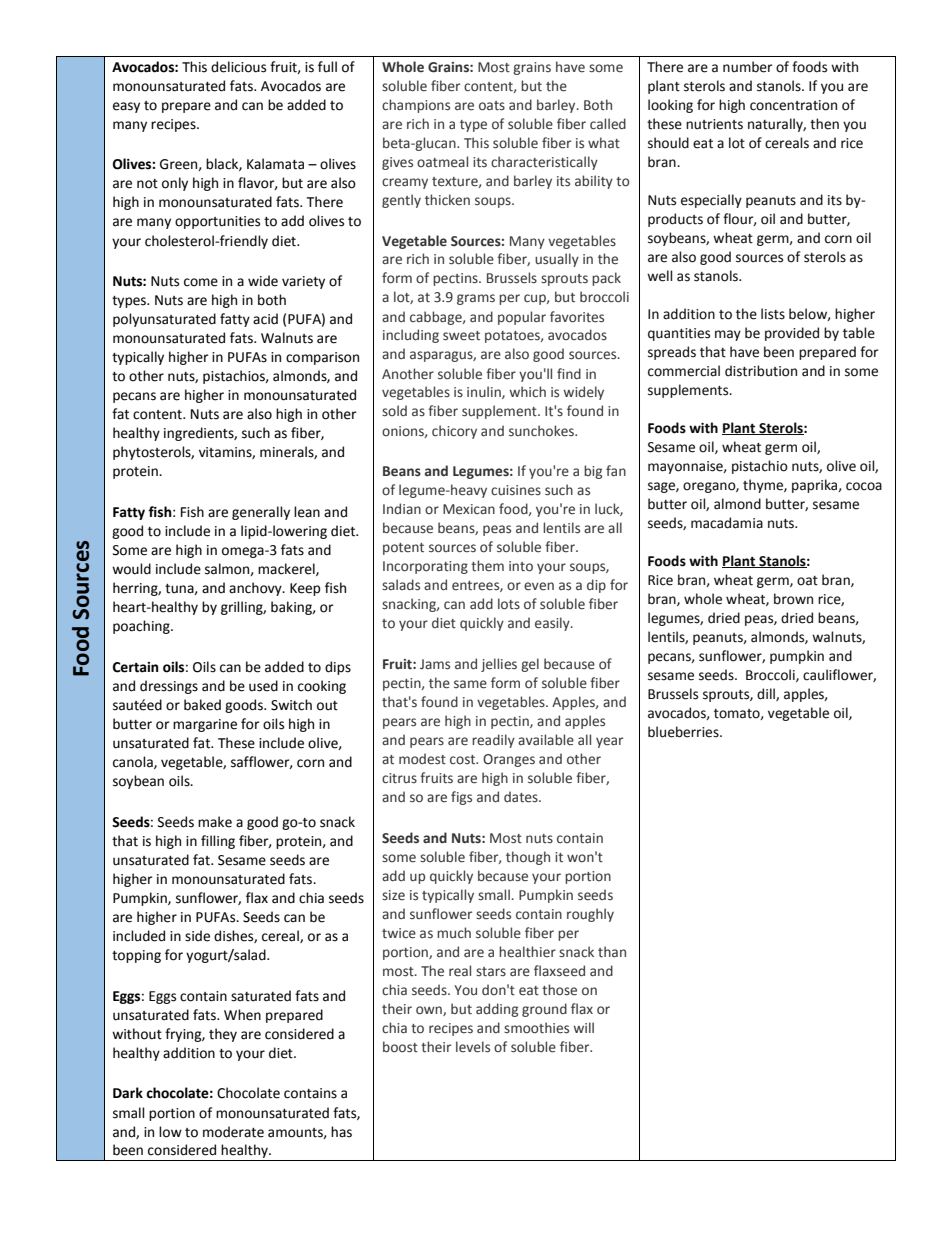 Image resolution: width=952 pixels, height=1233 pixels. What do you see at coordinates (792, 334) in the page?
I see `provided` at bounding box center [792, 334].
